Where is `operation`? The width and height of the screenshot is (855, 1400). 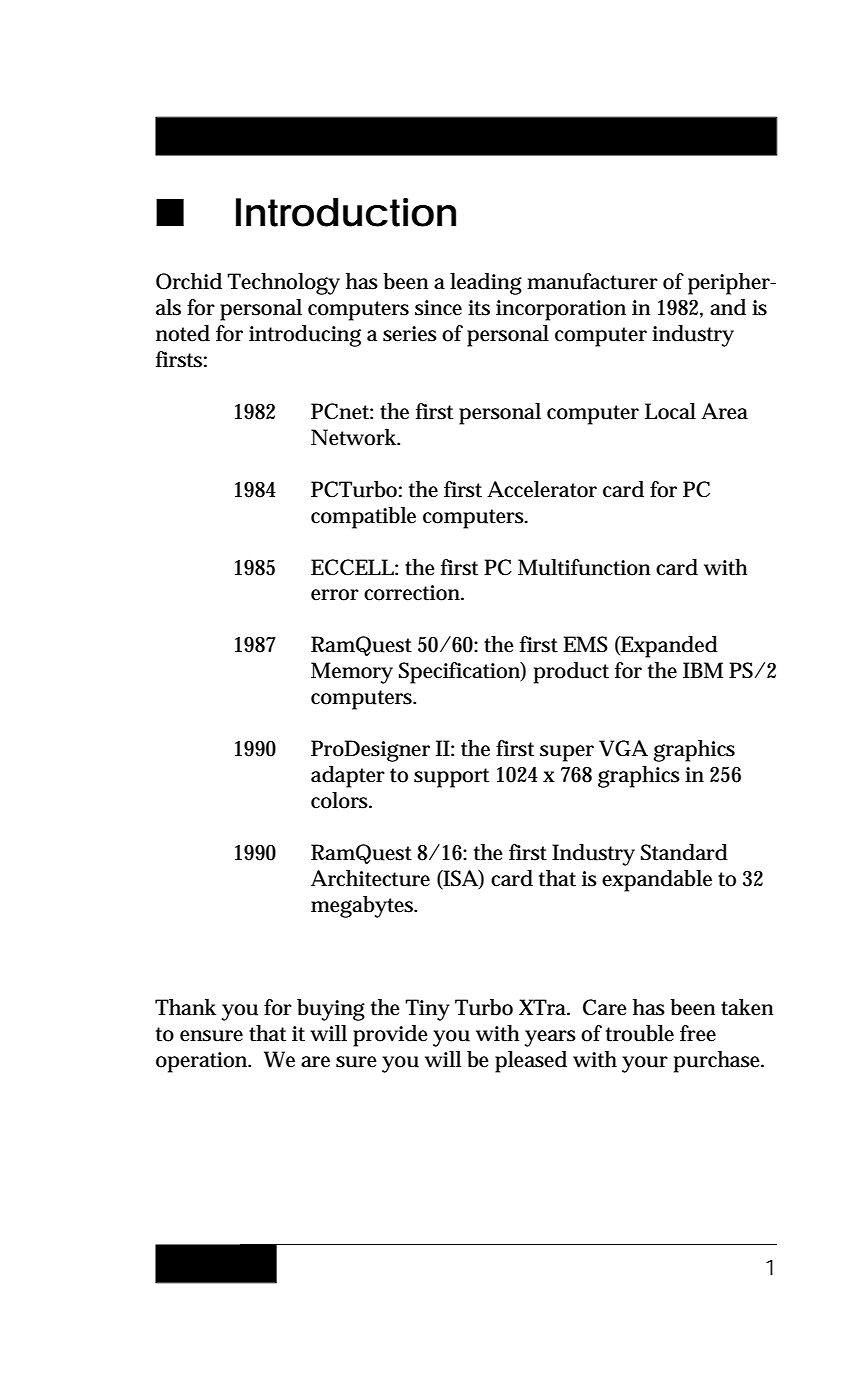
operation is located at coordinates (203, 1062).
